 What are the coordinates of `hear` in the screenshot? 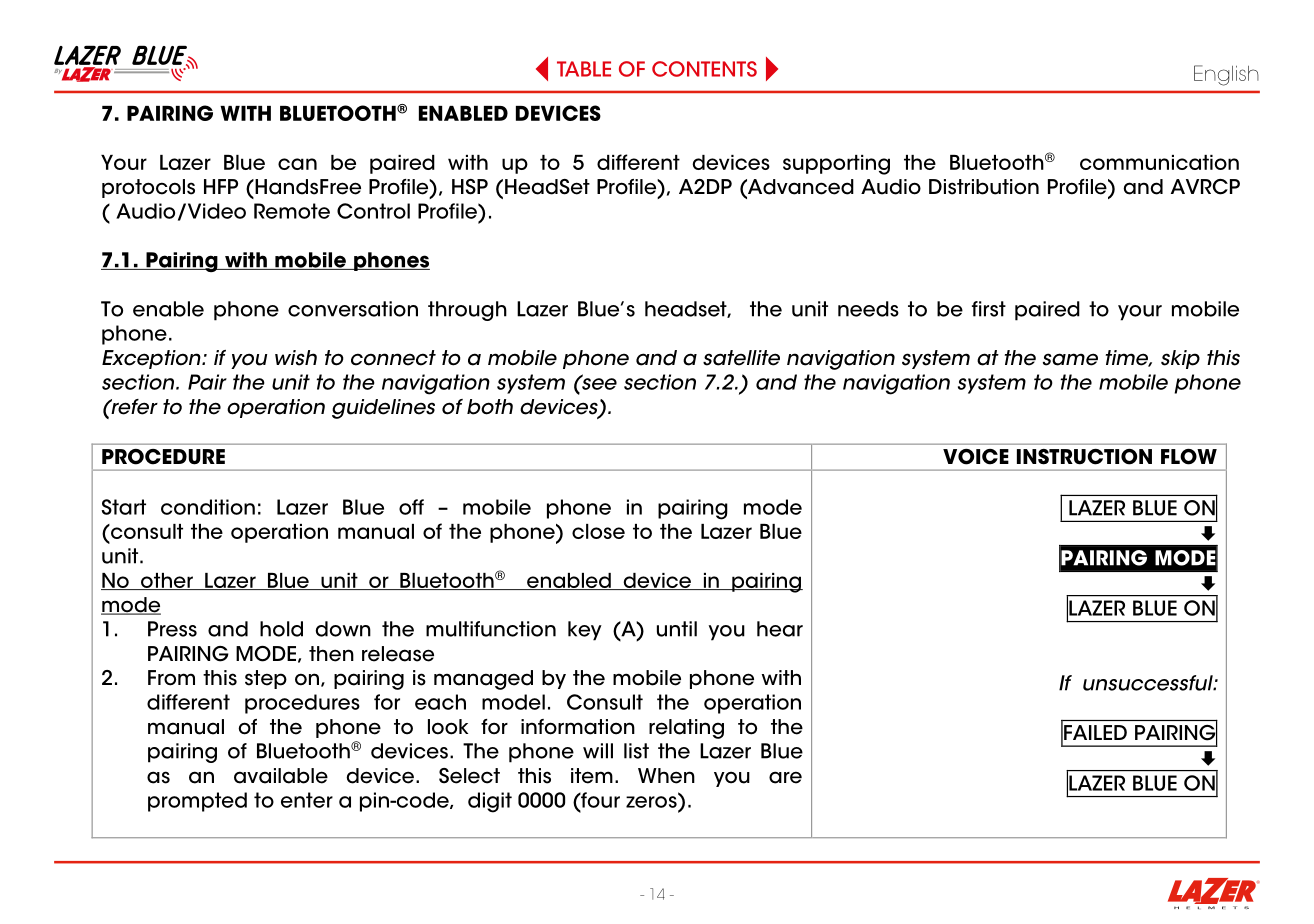 It's located at (780, 629).
